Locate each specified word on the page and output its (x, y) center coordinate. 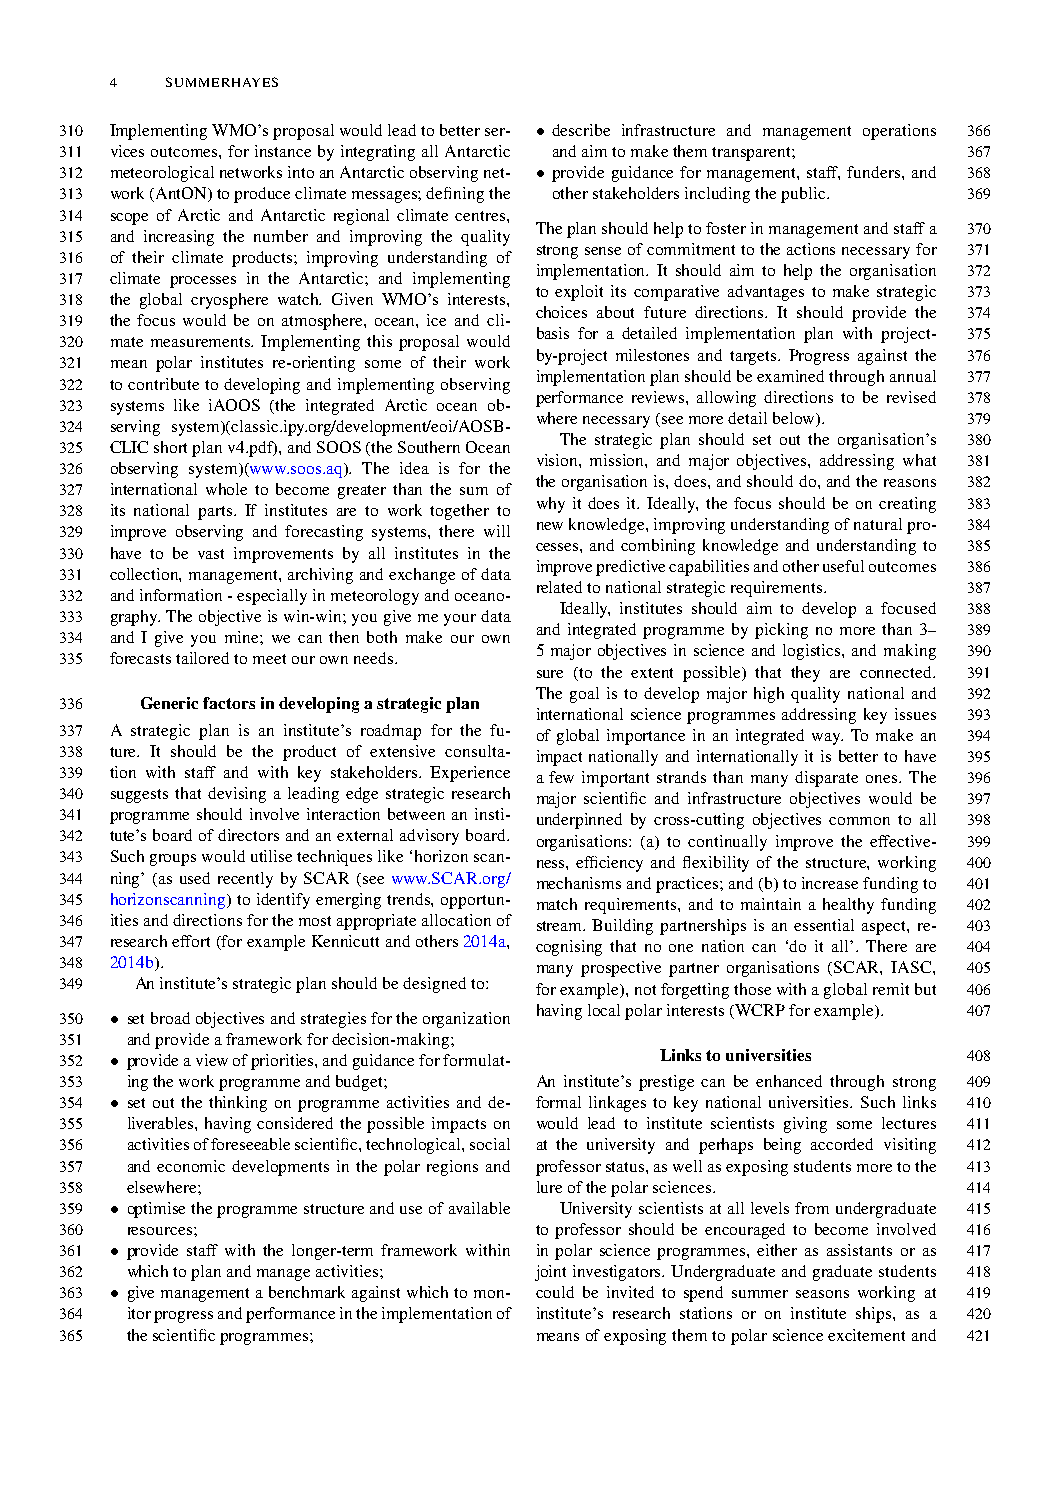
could (555, 1292)
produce (262, 195)
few (561, 777)
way (827, 739)
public (804, 195)
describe (581, 130)
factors (229, 703)
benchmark (307, 1292)
